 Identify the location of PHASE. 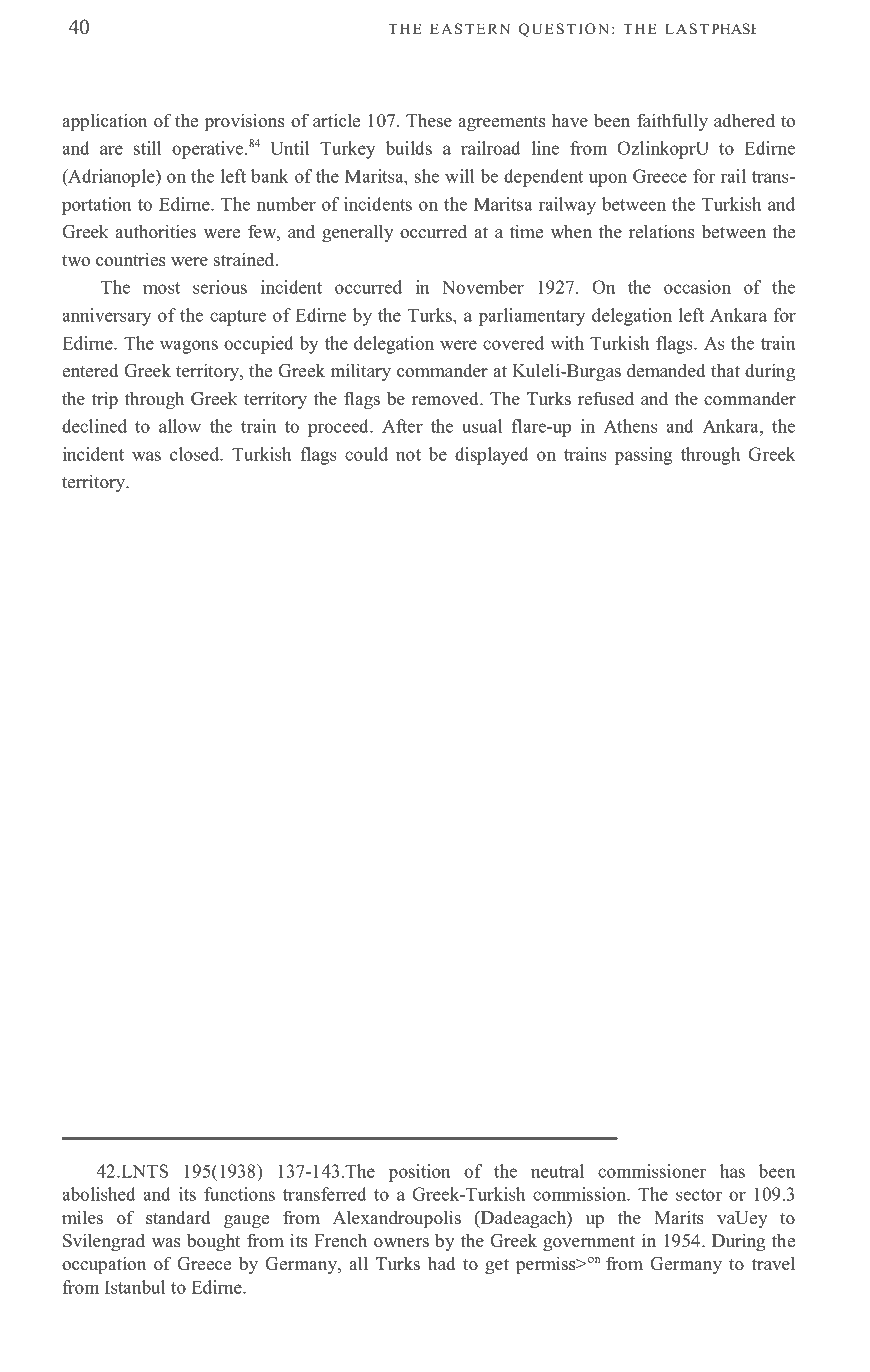
(734, 29).
